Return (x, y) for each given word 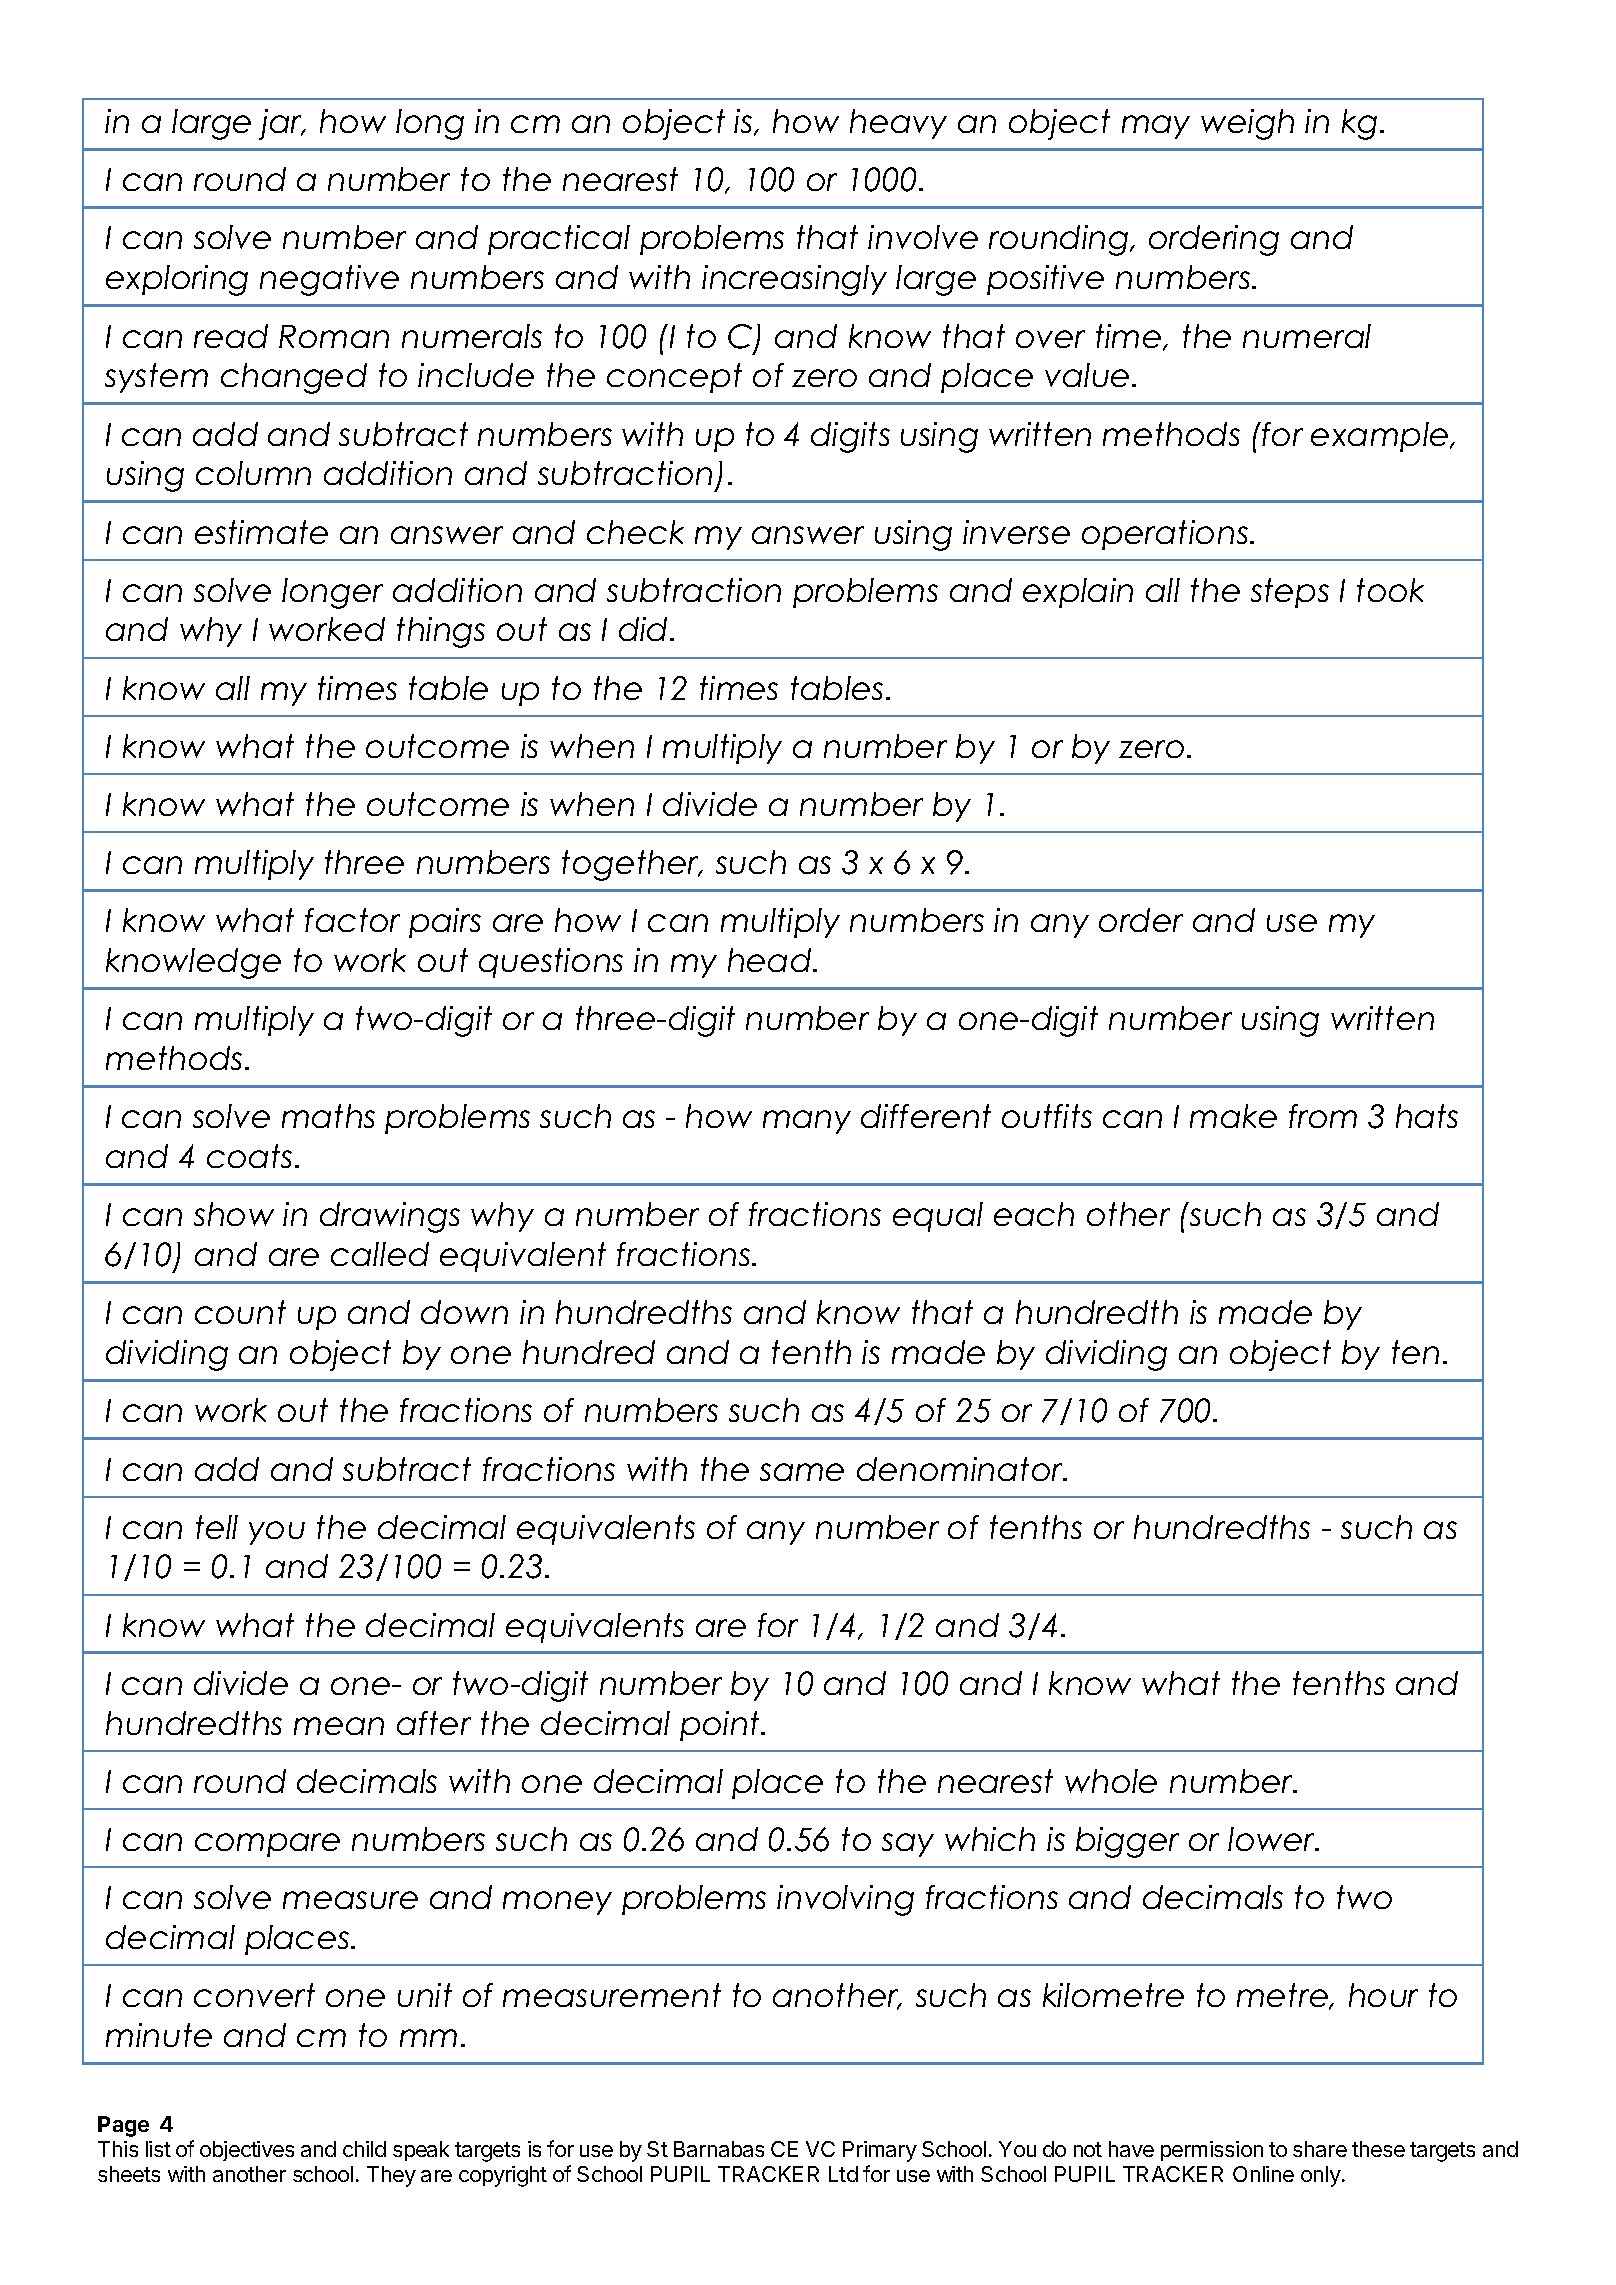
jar (282, 124)
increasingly (794, 280)
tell (217, 1527)
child (364, 2149)
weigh (1247, 124)
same (802, 1472)
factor (352, 920)
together (632, 865)
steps (1290, 593)
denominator (961, 1469)
